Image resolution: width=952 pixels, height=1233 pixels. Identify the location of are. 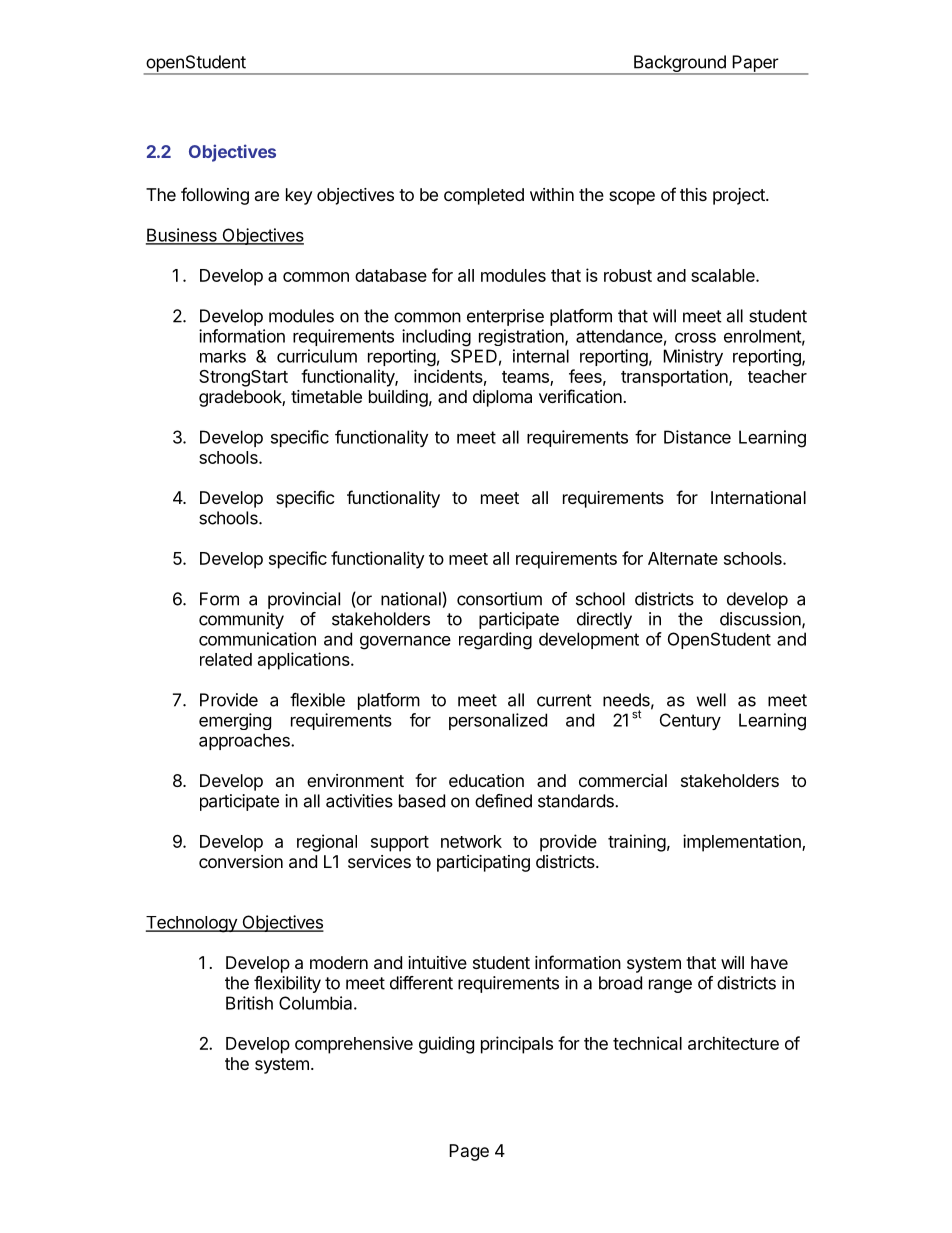
(267, 196).
